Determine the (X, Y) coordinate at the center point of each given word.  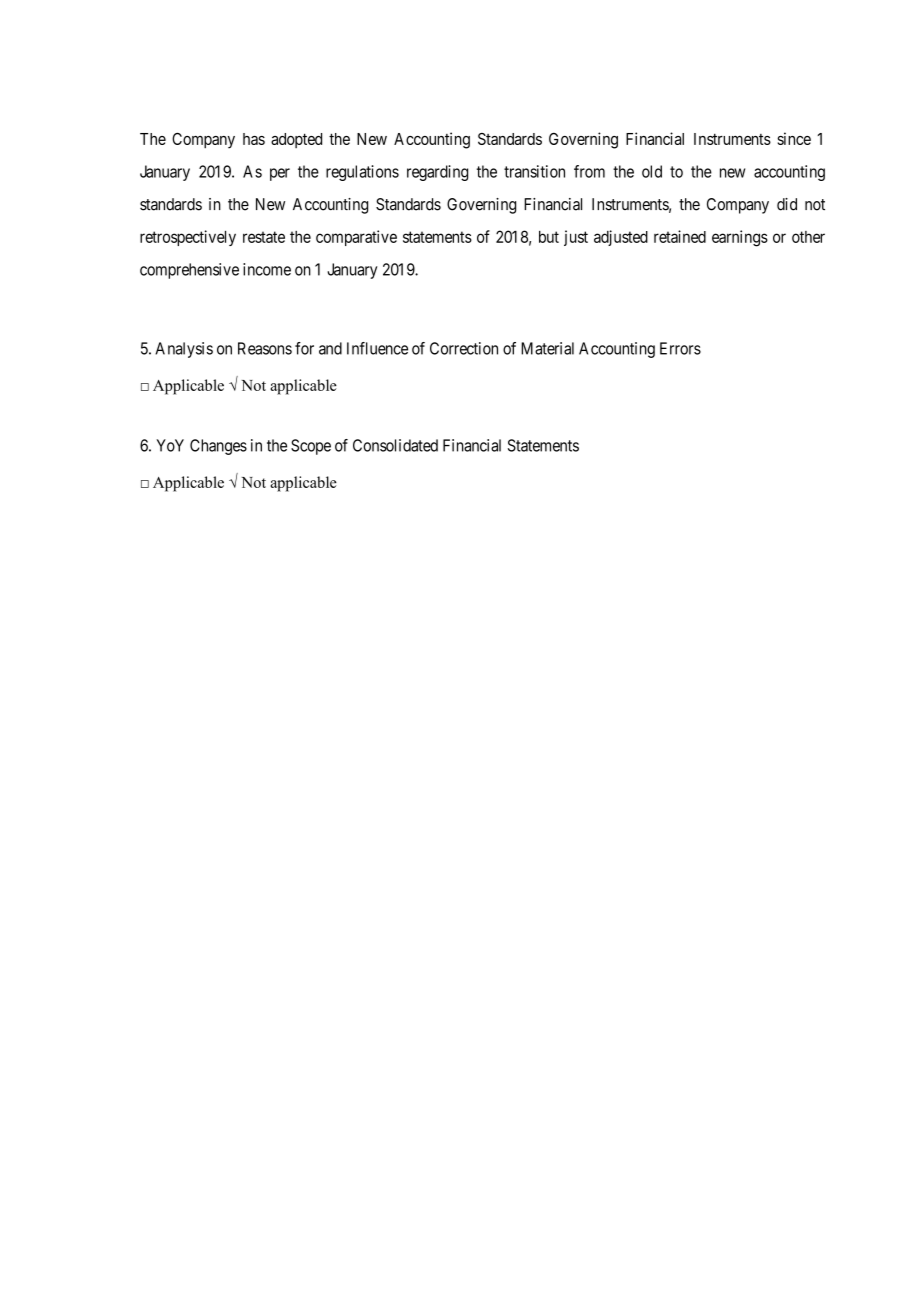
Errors (680, 348)
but (549, 237)
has (254, 139)
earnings (740, 238)
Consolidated (395, 445)
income (267, 269)
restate (264, 237)
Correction (464, 348)
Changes (218, 447)
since (794, 138)
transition (534, 171)
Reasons (265, 348)
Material (547, 348)
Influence (377, 348)
